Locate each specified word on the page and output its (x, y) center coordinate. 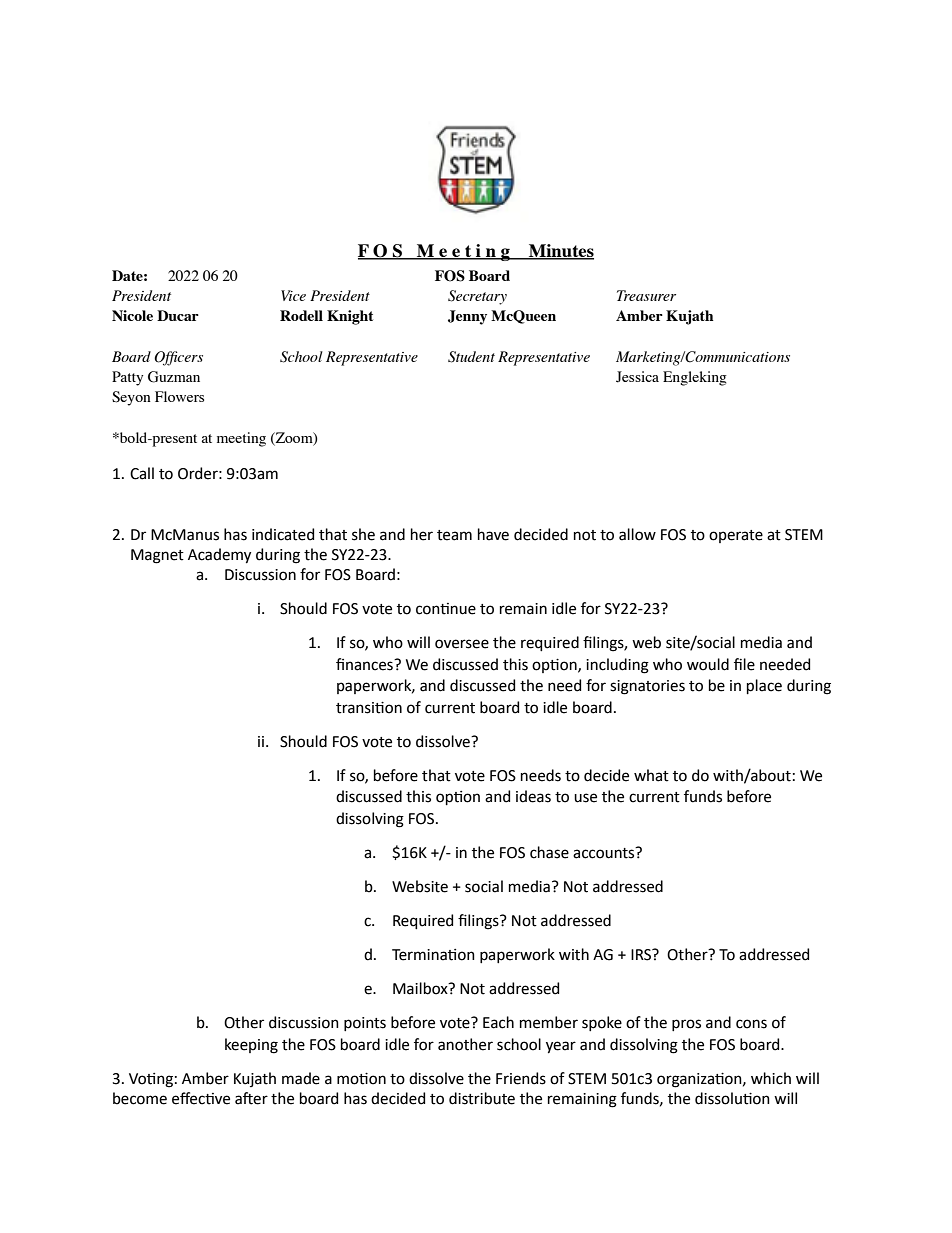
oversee (462, 644)
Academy (219, 556)
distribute (482, 1098)
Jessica (637, 377)
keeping (251, 1046)
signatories (647, 687)
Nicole (132, 315)
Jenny (467, 317)
